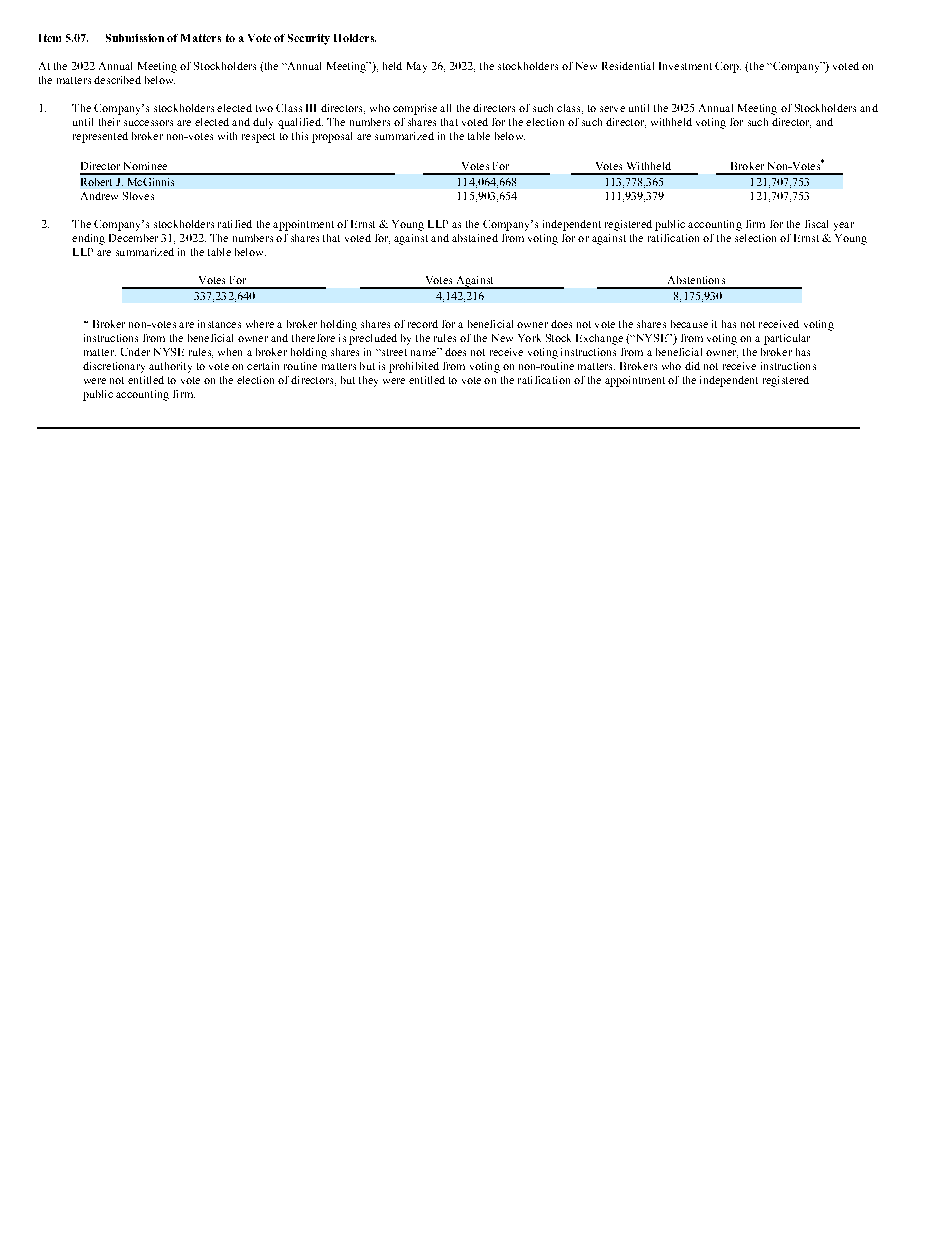  I want to click on abstained, so click(475, 238).
